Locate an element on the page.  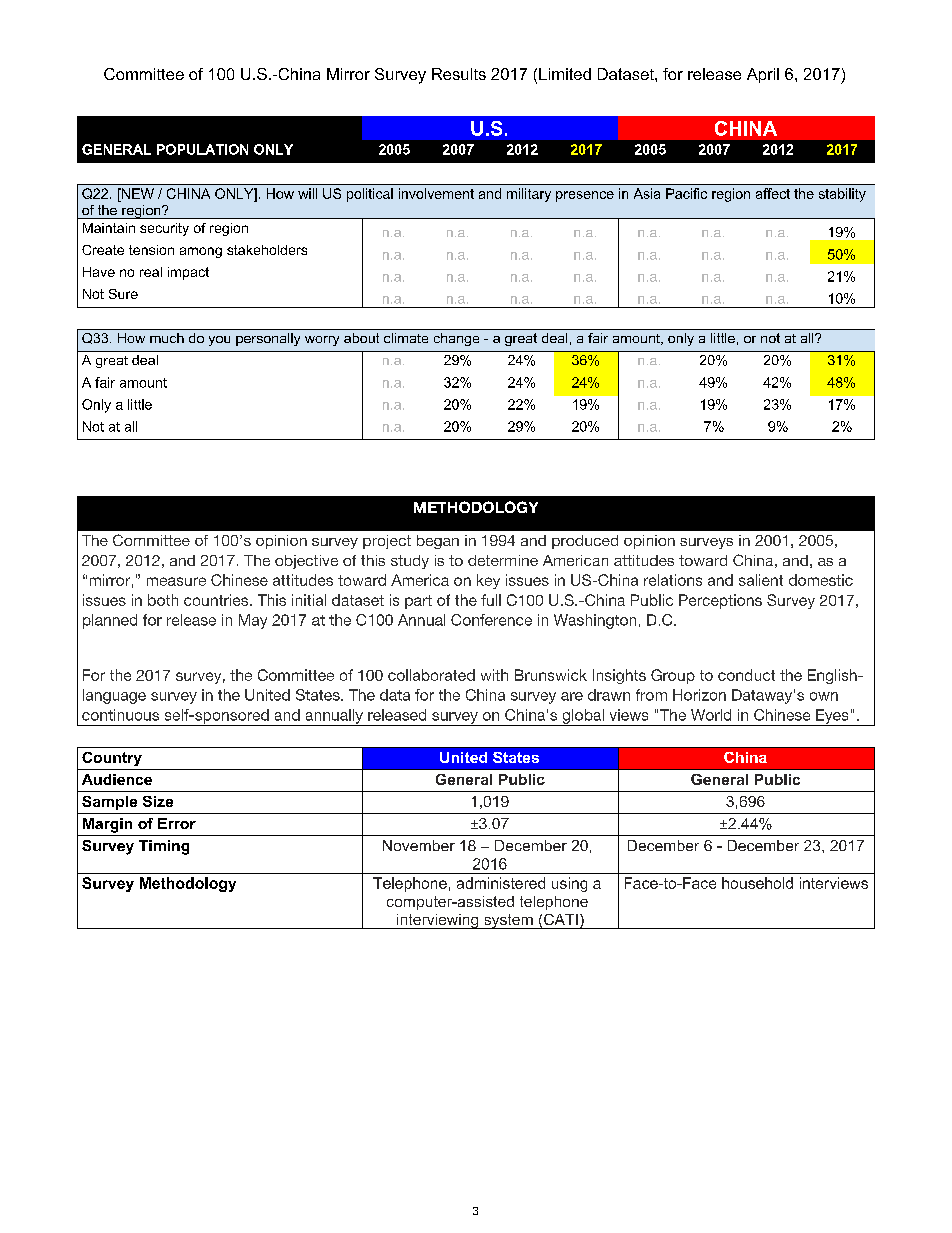
Results is located at coordinates (459, 74).
